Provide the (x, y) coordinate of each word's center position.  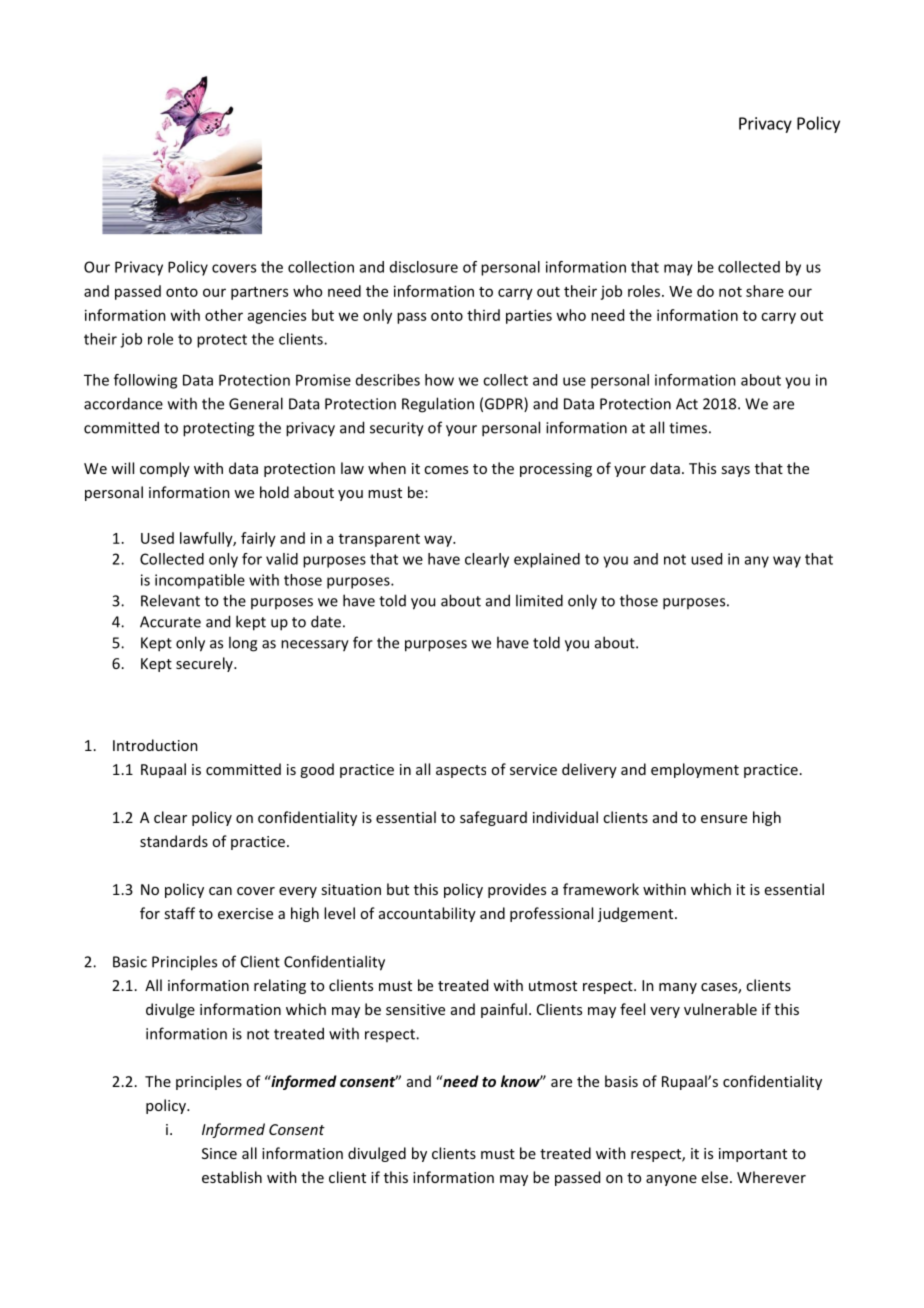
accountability (427, 914)
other (224, 315)
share (765, 291)
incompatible (200, 581)
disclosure (424, 267)
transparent (379, 540)
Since (219, 1153)
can (220, 891)
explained (547, 560)
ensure (724, 819)
